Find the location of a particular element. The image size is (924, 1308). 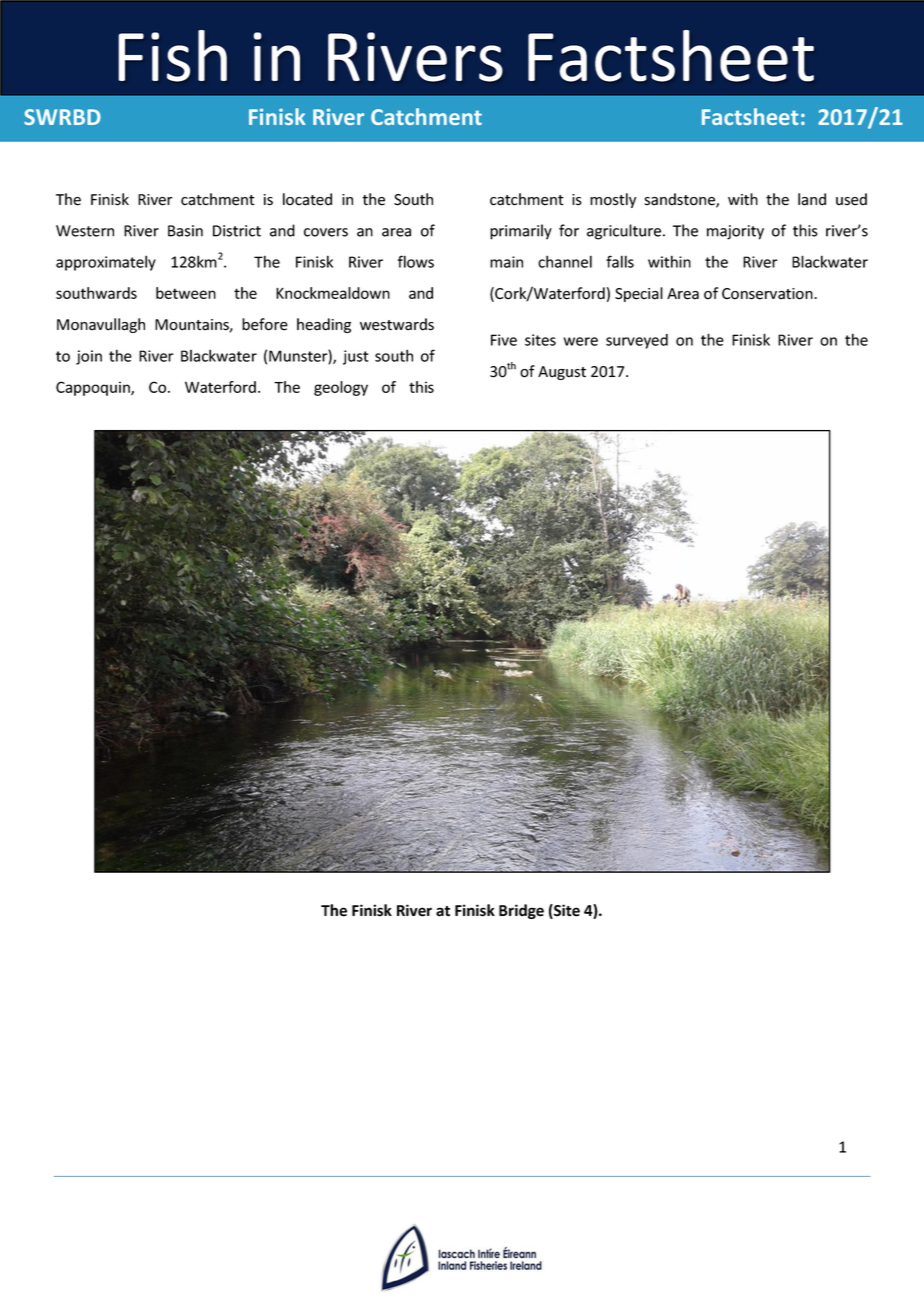

land is located at coordinates (812, 199).
